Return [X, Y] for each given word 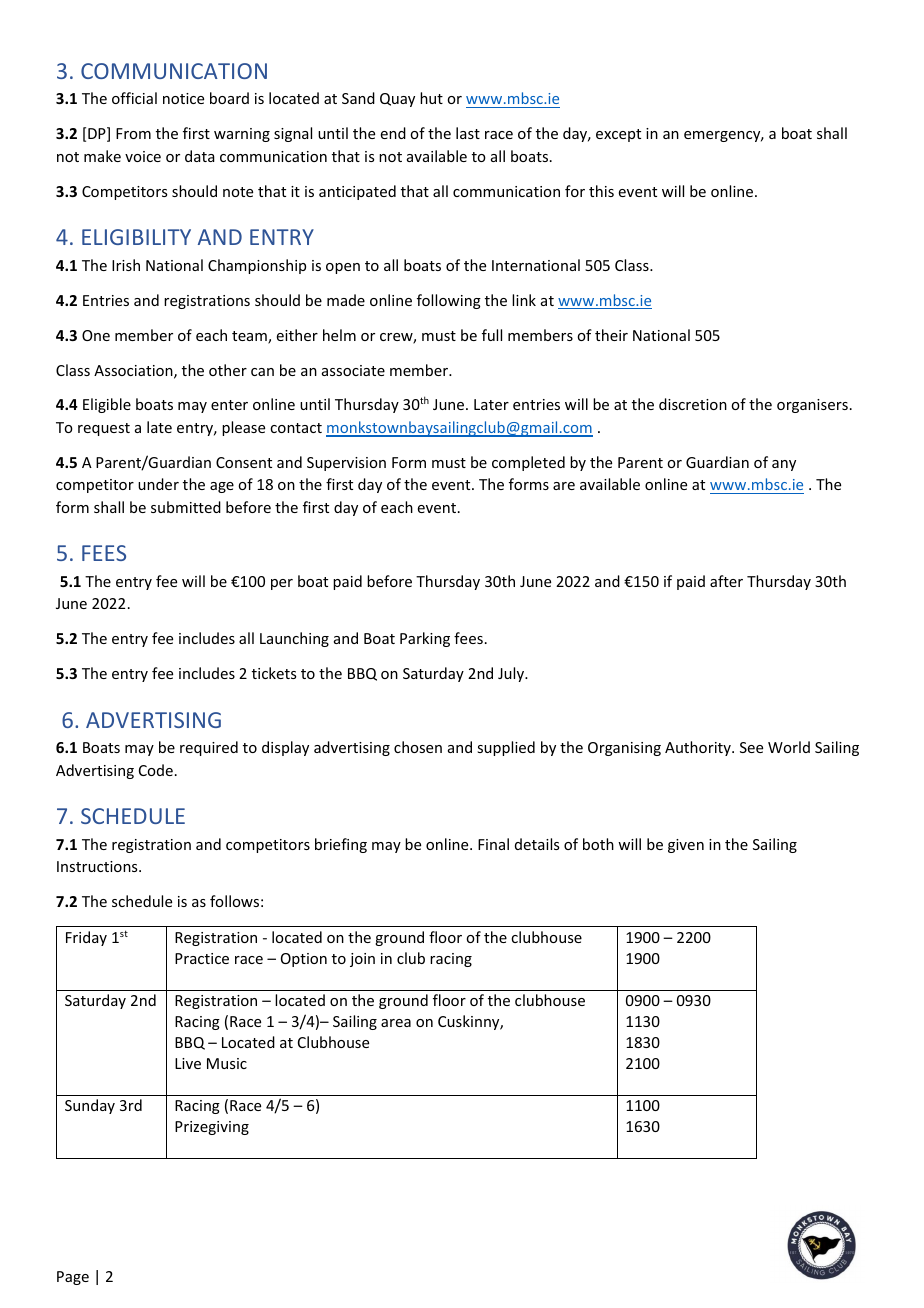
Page [73, 1278]
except [618, 135]
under [158, 484]
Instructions [98, 866]
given [686, 846]
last [468, 133]
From [133, 133]
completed [528, 463]
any [784, 465]
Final [493, 844]
